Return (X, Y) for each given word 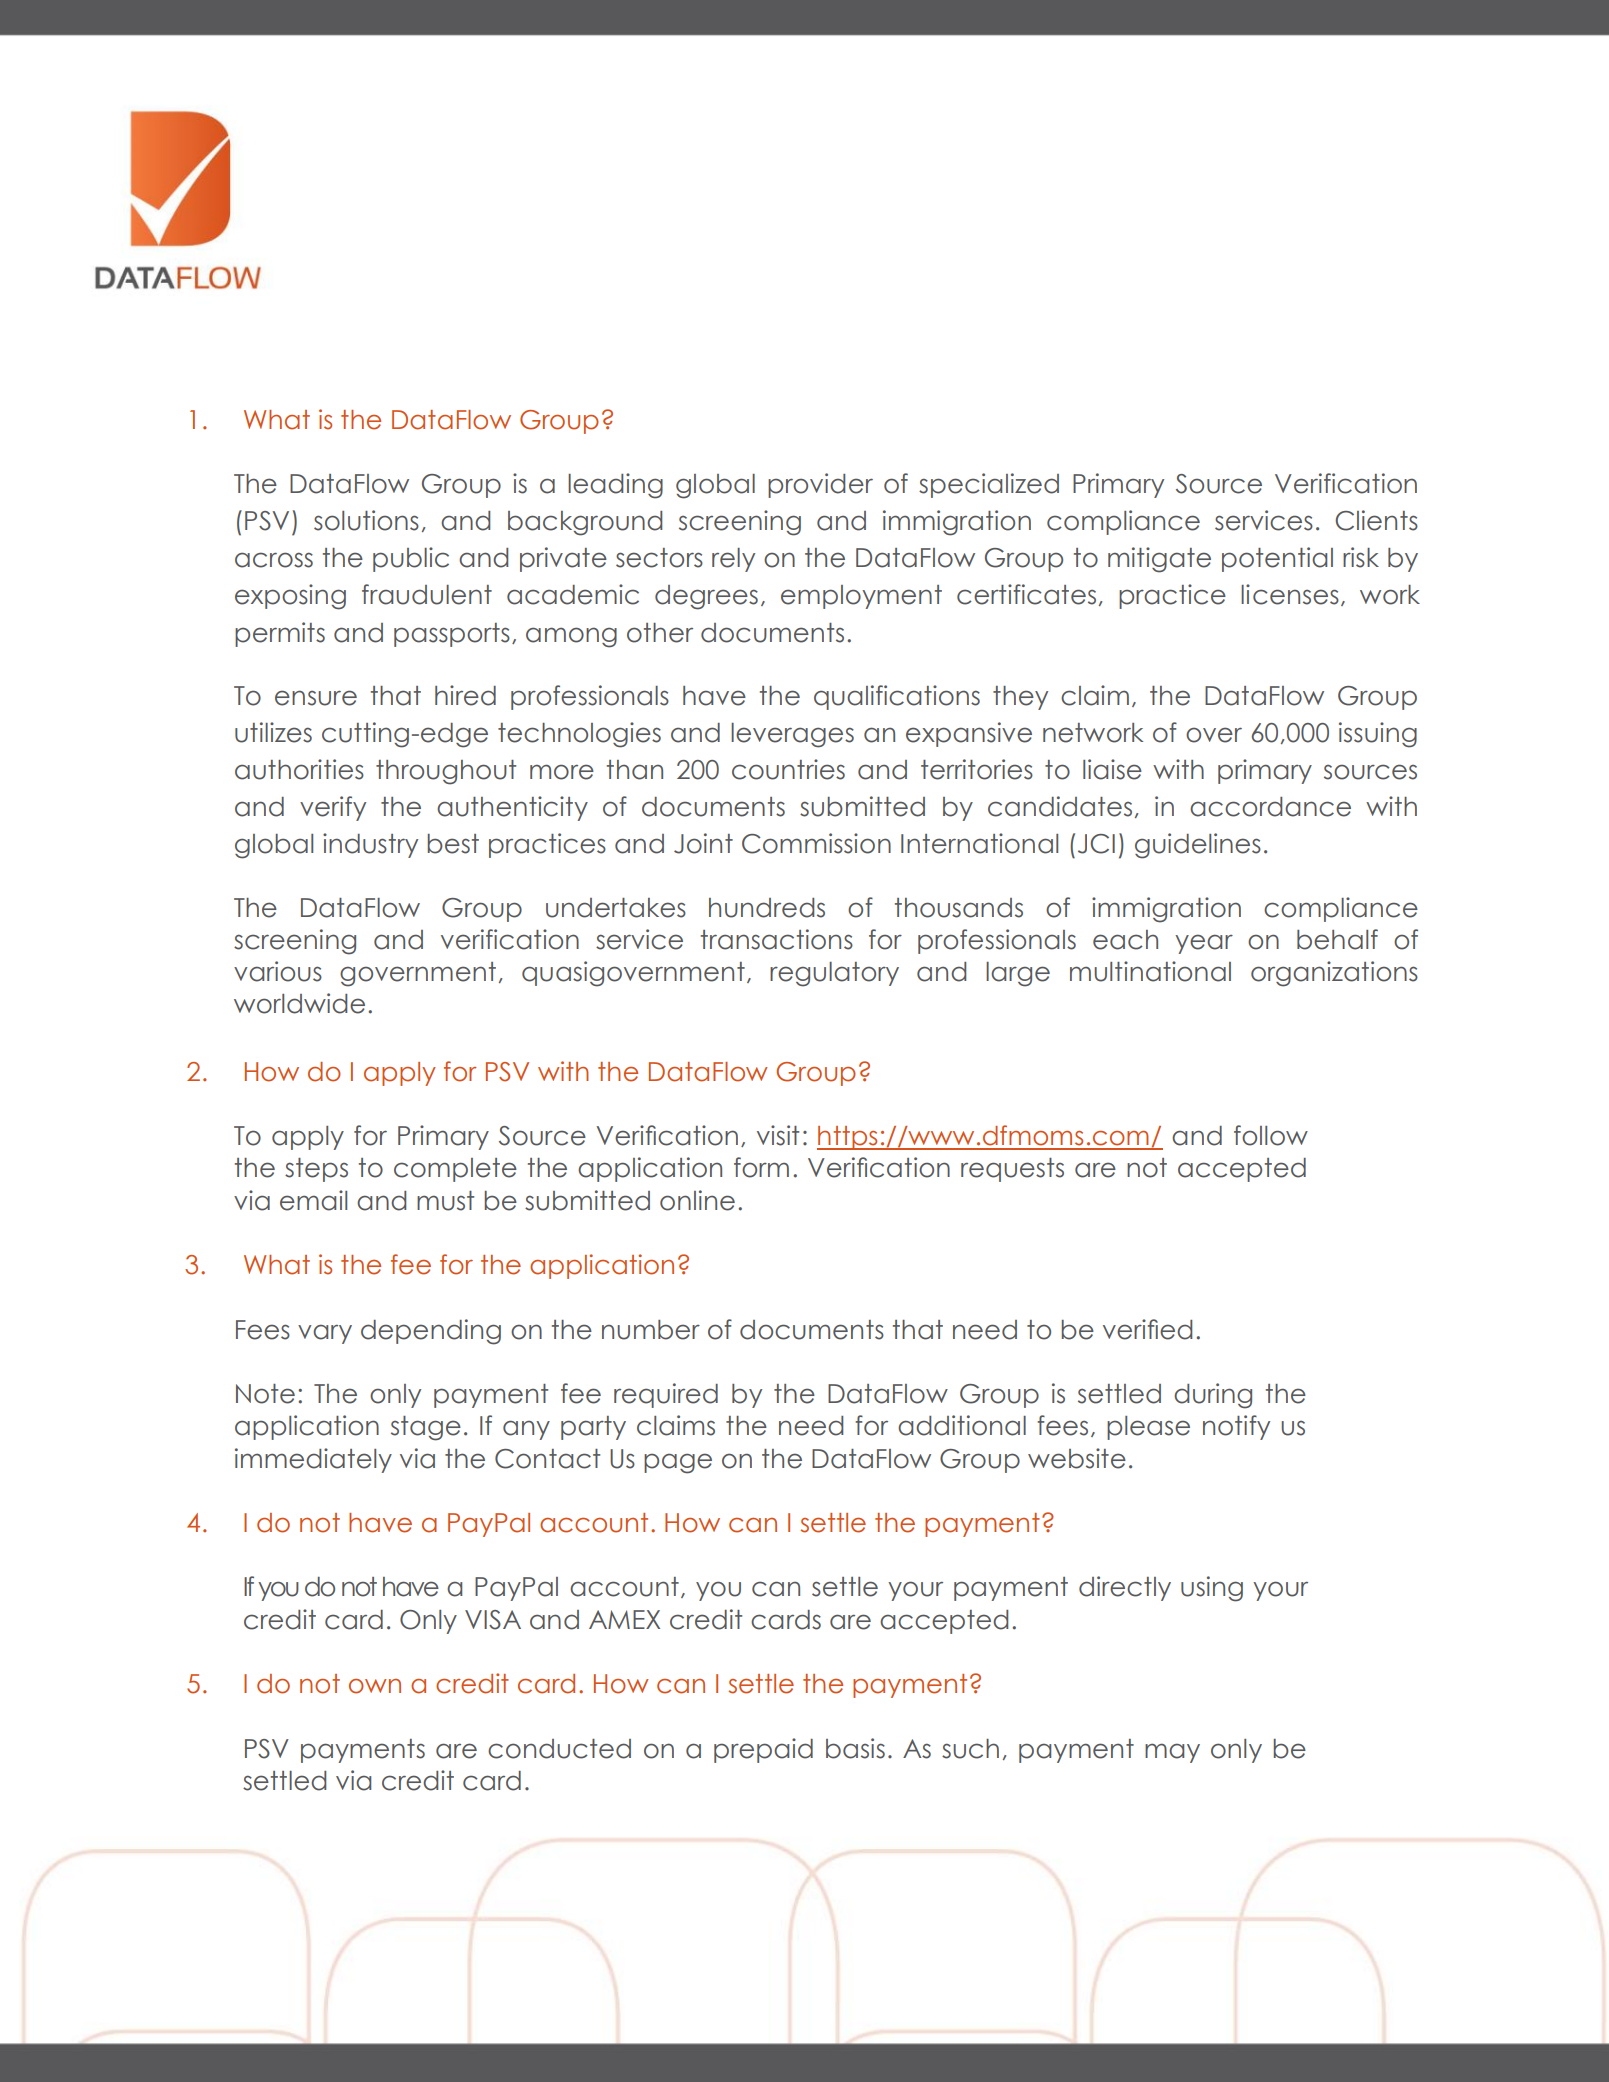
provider (820, 485)
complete (455, 1170)
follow (1271, 1135)
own (375, 1686)
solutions (366, 520)
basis (855, 1748)
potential (1277, 559)
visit (778, 1135)
